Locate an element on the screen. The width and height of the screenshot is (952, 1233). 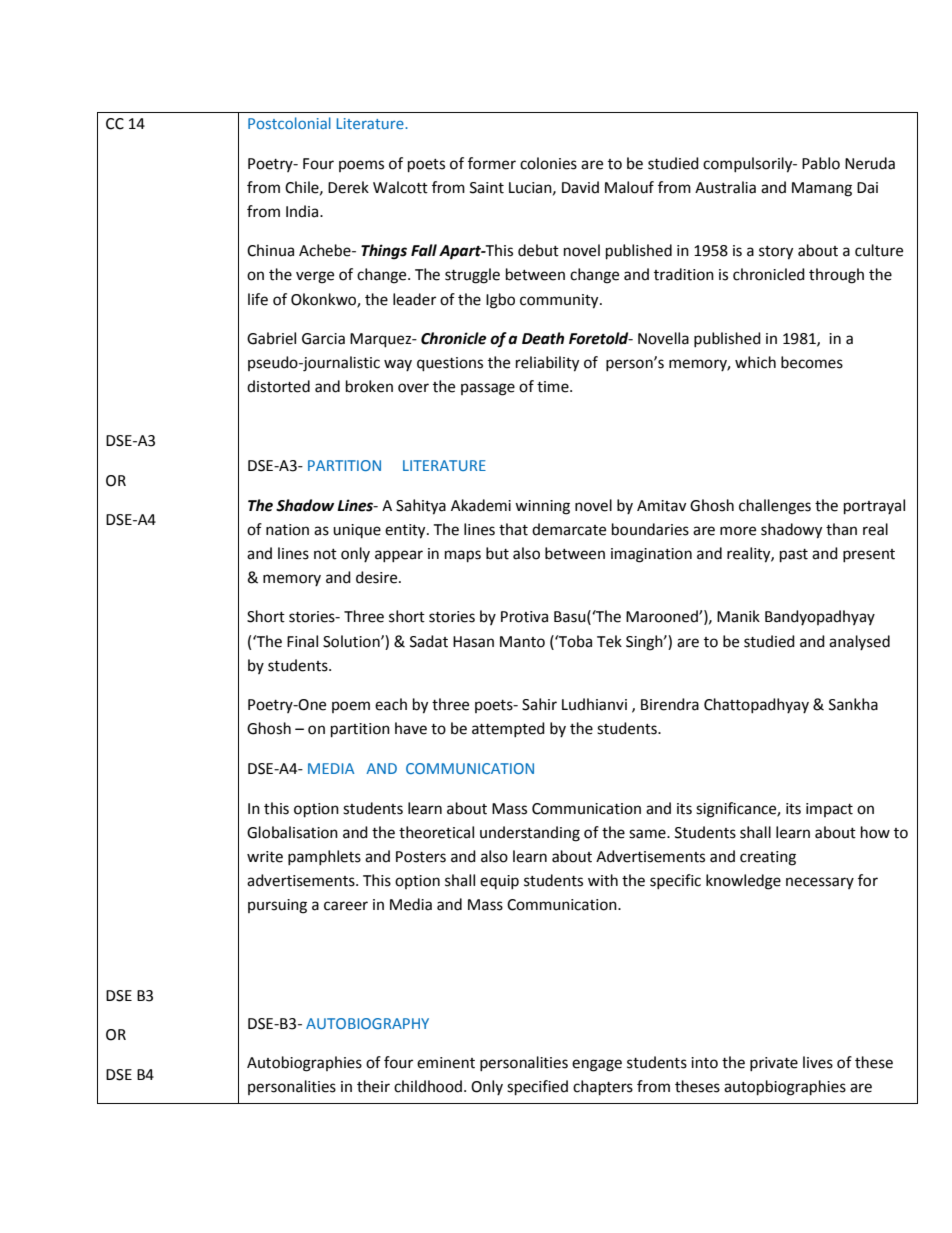
challenges is located at coordinates (775, 507).
